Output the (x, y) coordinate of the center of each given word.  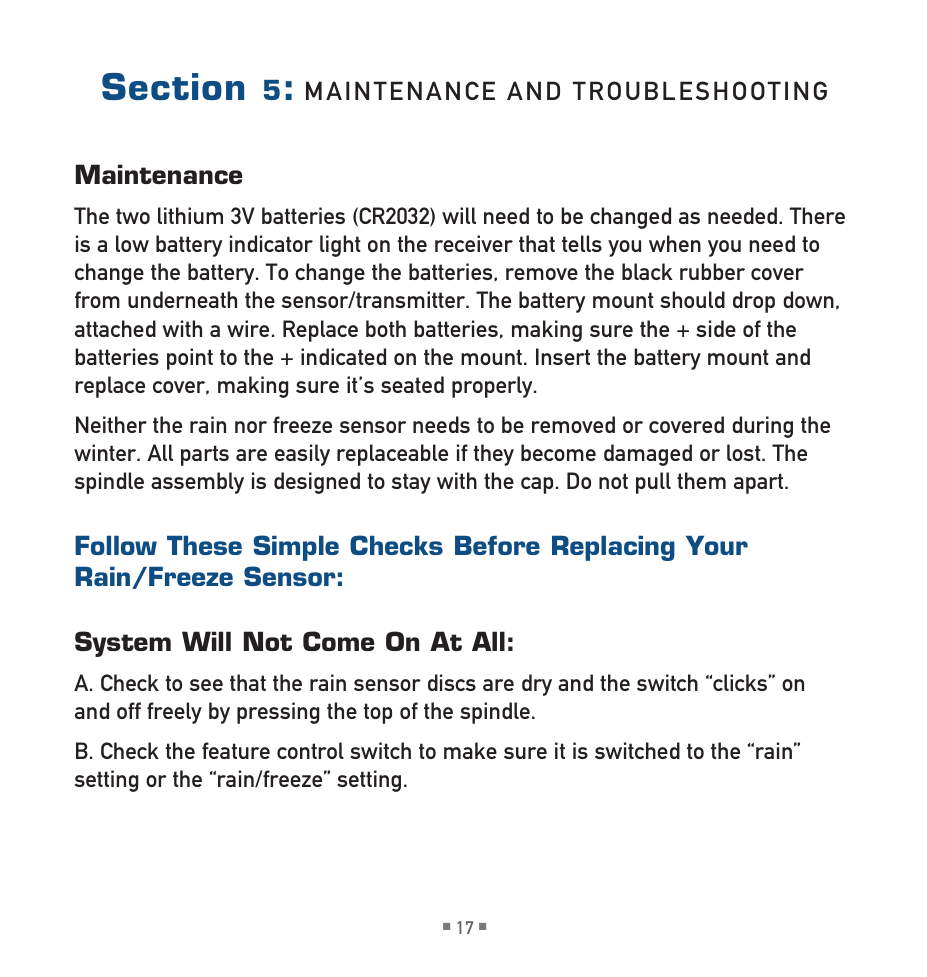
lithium (190, 215)
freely (174, 713)
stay (411, 483)
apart (760, 483)
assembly (197, 483)
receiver (474, 243)
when (675, 243)
